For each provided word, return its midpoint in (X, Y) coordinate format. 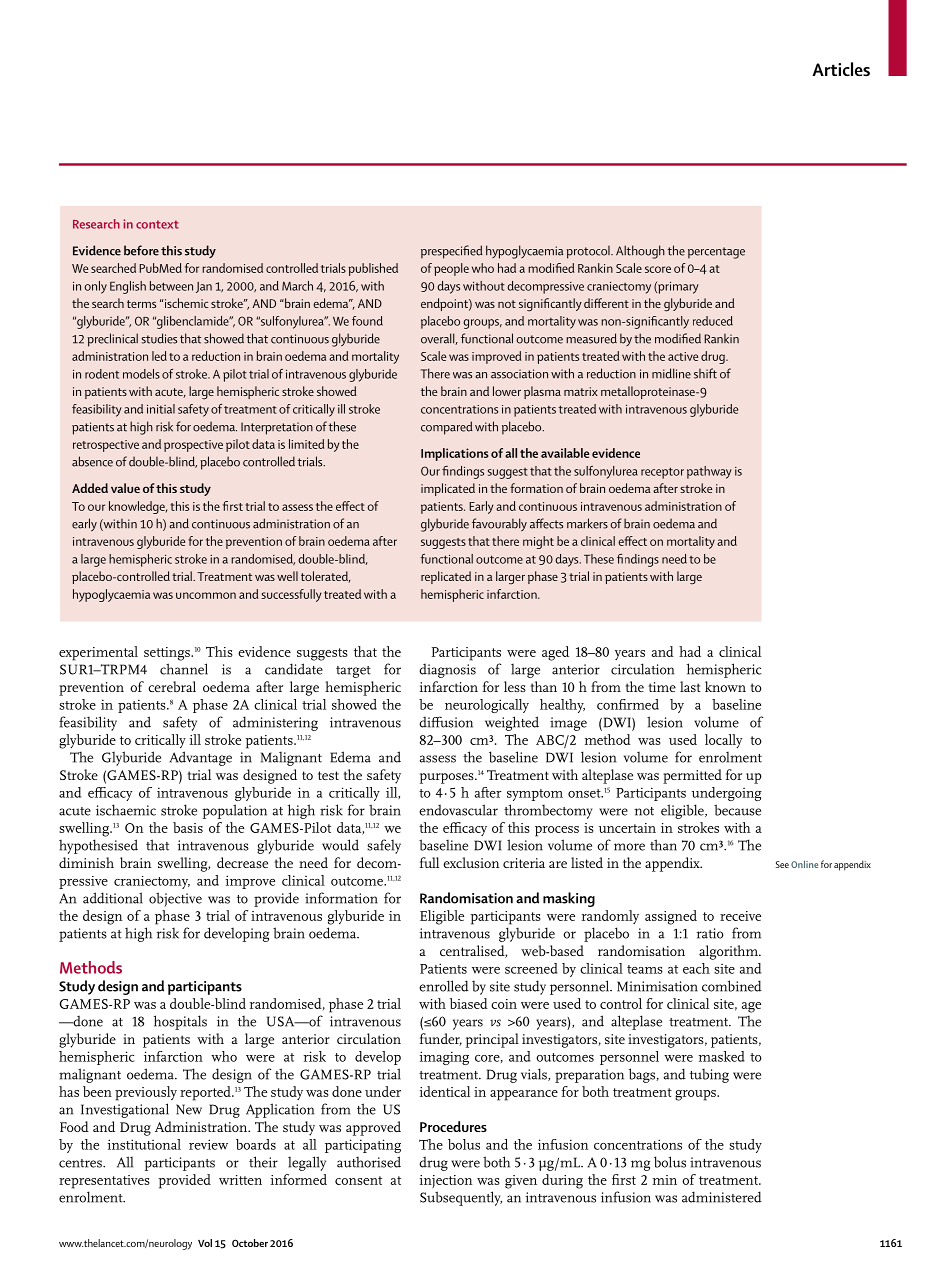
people (451, 269)
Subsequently (461, 1198)
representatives (104, 1182)
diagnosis (447, 671)
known (725, 686)
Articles (841, 69)
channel (184, 669)
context (157, 224)
